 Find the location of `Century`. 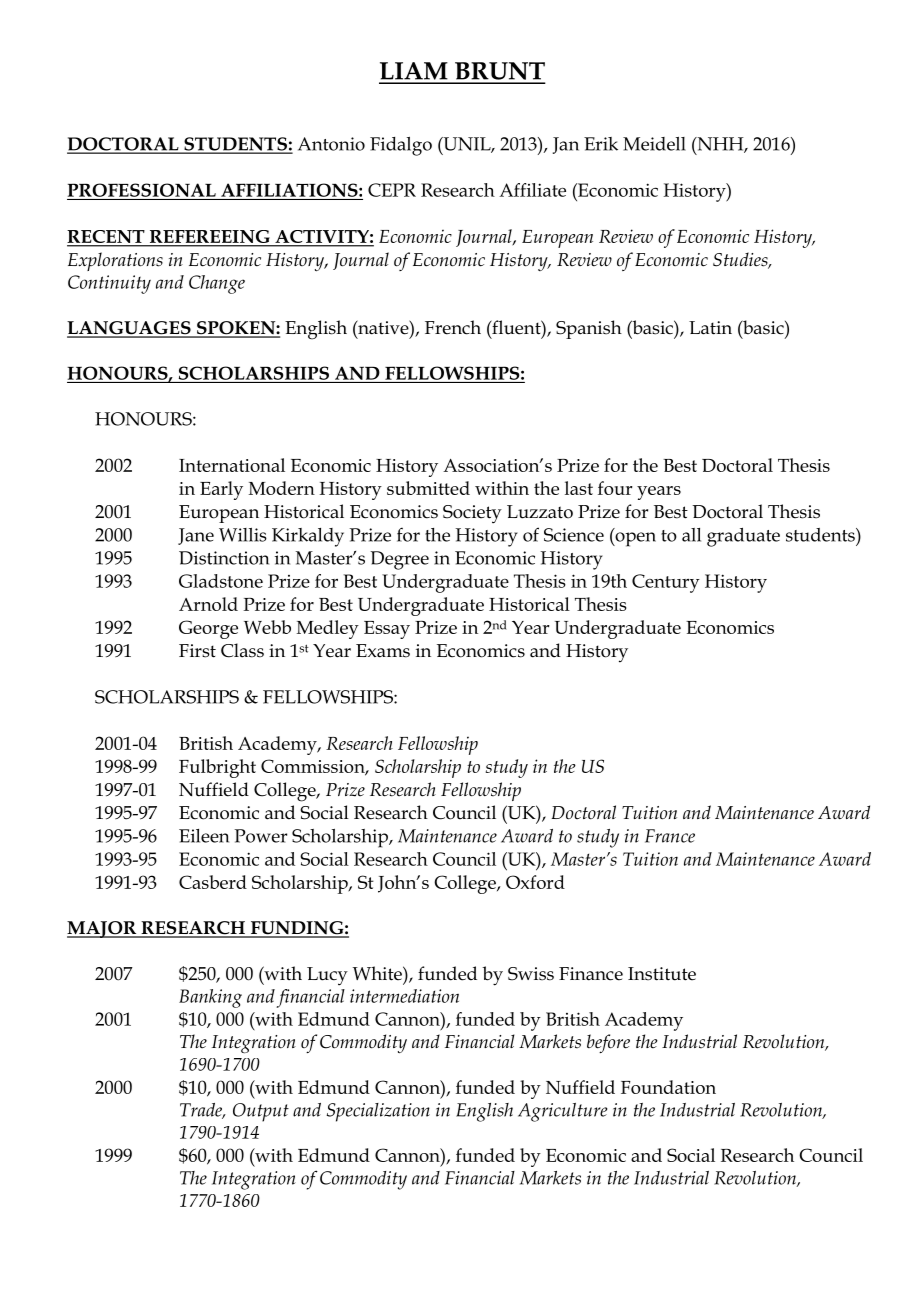

Century is located at coordinates (666, 583).
